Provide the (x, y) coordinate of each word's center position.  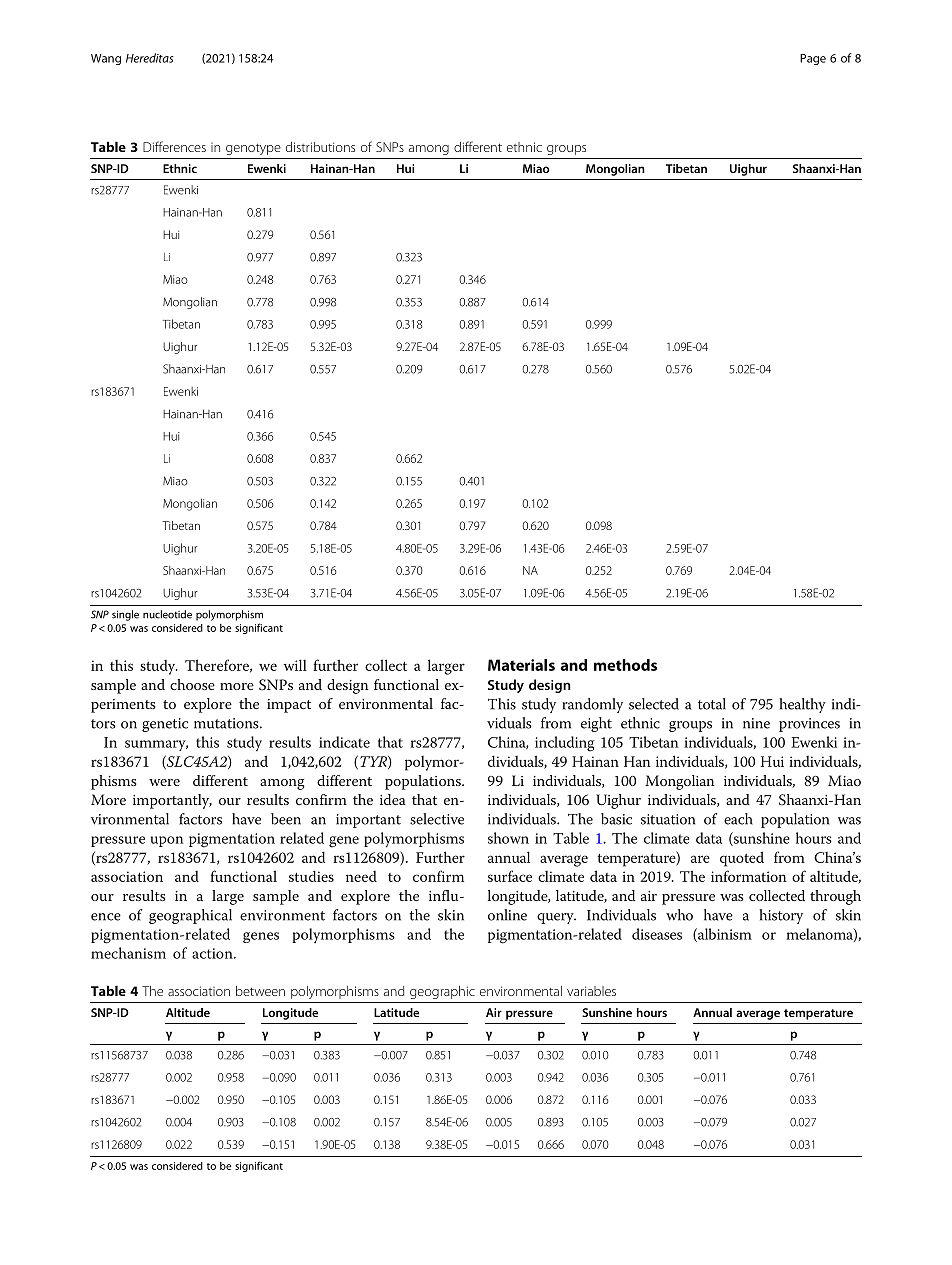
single (125, 615)
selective (437, 819)
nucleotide (167, 614)
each (738, 819)
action (213, 953)
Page (813, 59)
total (712, 704)
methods (625, 665)
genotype (253, 149)
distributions (320, 147)
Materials (521, 665)
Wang (106, 59)
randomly (593, 705)
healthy (802, 705)
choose (192, 684)
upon (167, 841)
